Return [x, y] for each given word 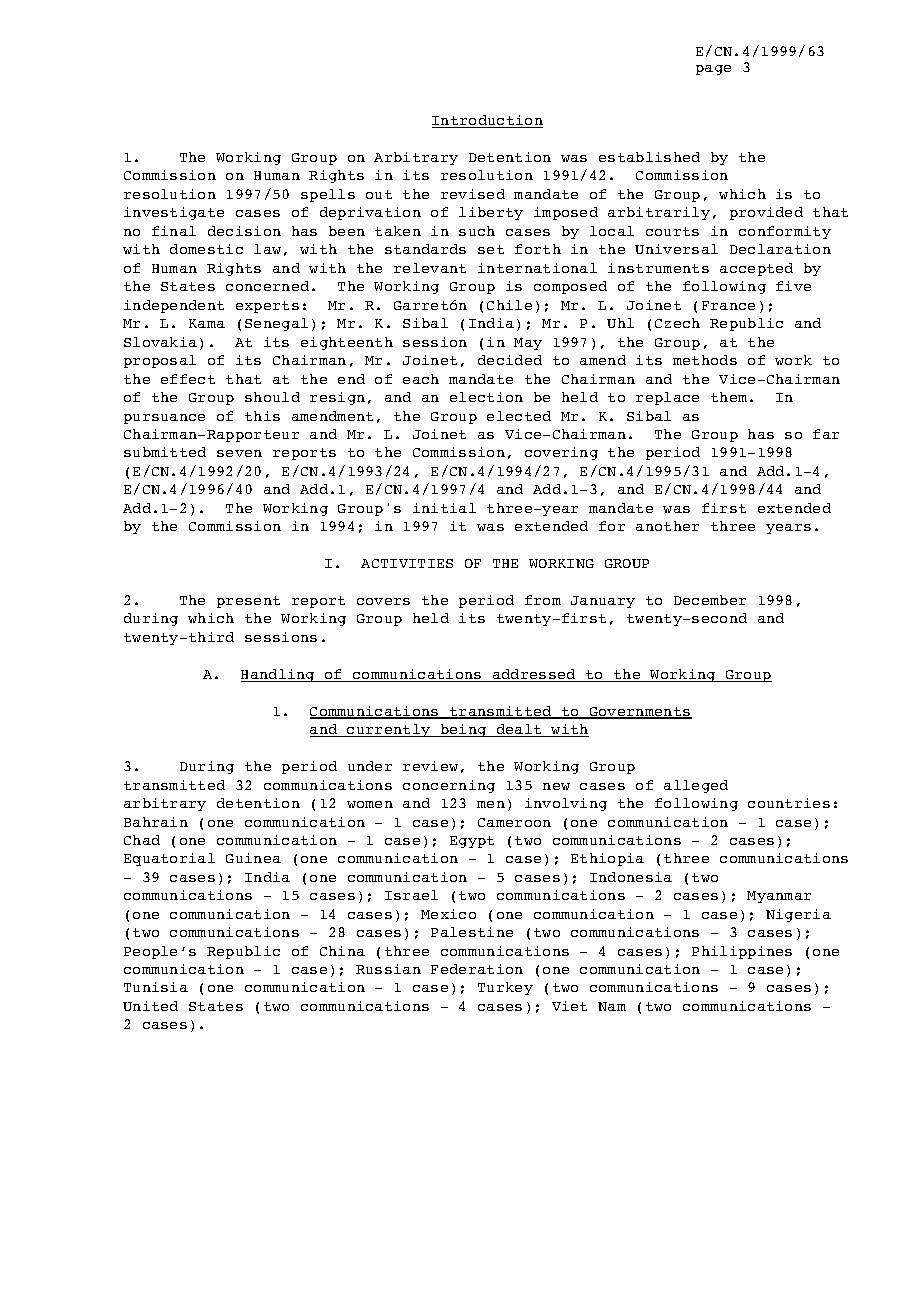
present [248, 602]
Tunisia [156, 987]
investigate [174, 213]
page [713, 70]
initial [444, 508]
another [667, 526]
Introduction [487, 121]
